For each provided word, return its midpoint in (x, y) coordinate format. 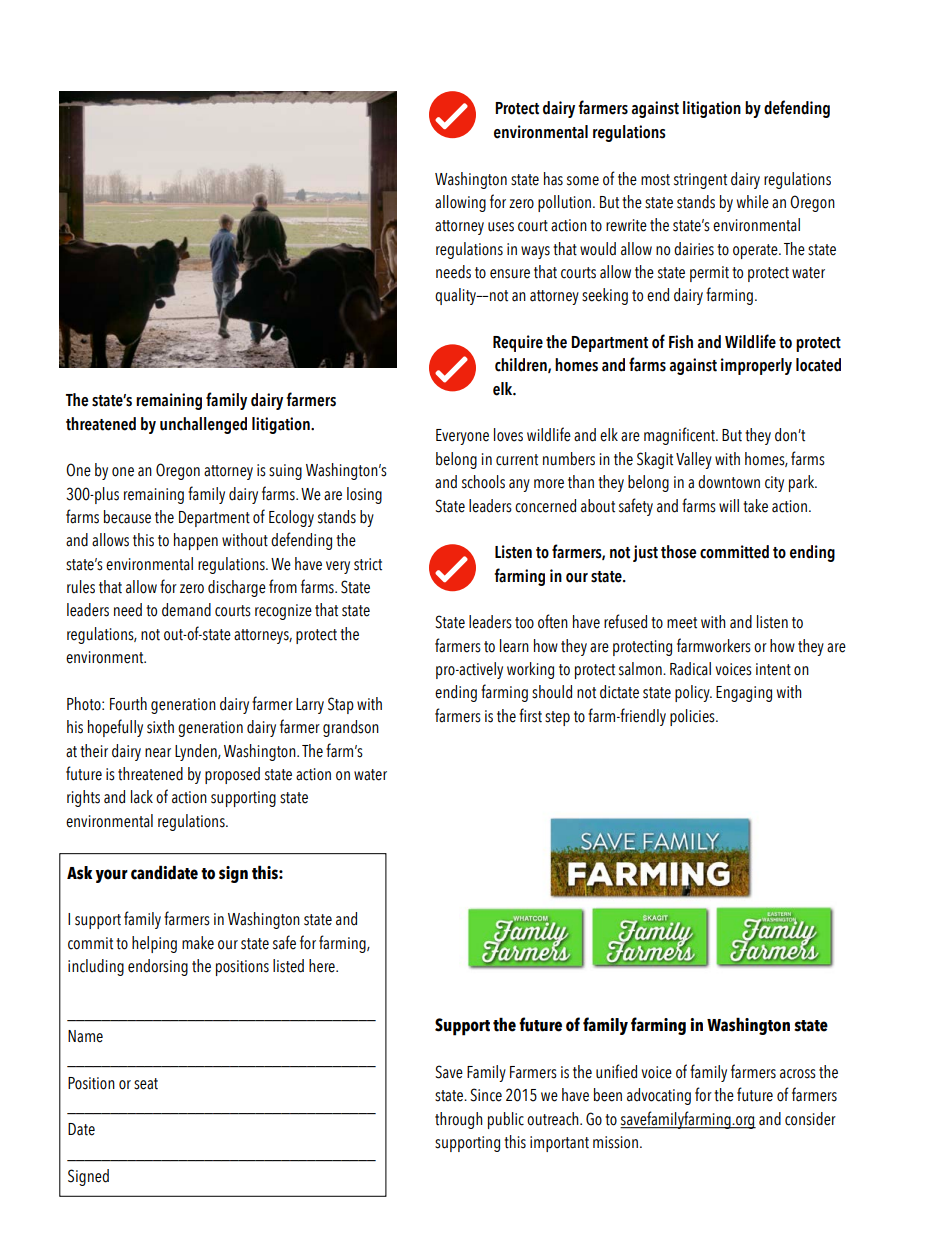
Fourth (128, 704)
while (753, 202)
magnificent (680, 436)
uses (501, 227)
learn (514, 646)
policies (693, 717)
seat (146, 1084)
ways (535, 252)
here (323, 966)
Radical (690, 669)
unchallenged (203, 425)
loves (508, 435)
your (111, 876)
